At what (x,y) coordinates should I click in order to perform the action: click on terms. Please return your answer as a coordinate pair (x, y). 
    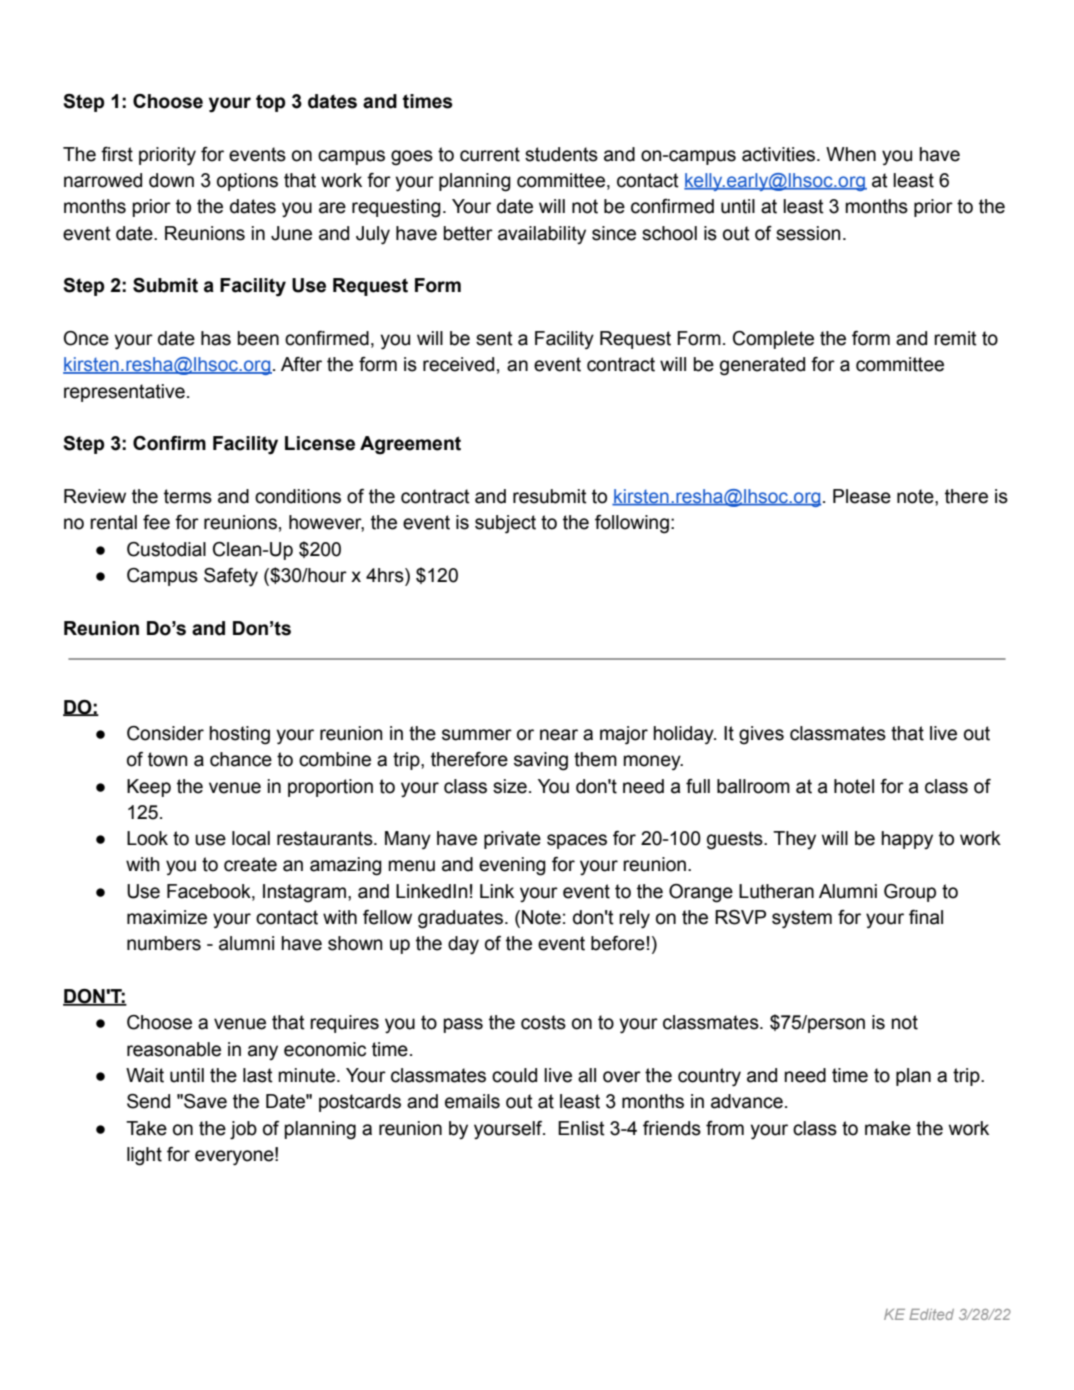
    Looking at the image, I should click on (188, 496).
